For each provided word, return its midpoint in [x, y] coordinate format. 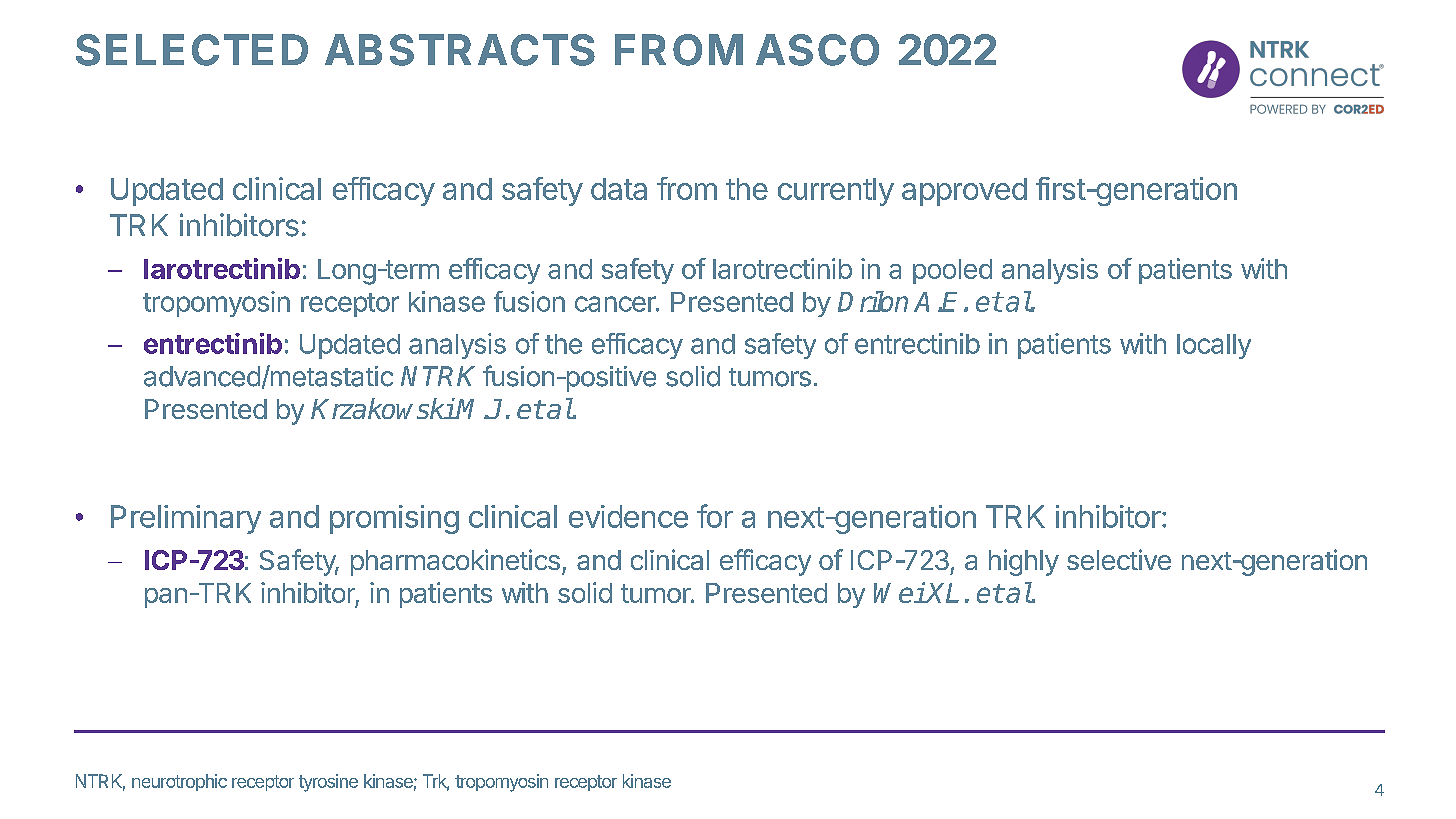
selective [1119, 559]
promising [394, 519]
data [619, 189]
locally [1214, 346]
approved [964, 192]
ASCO [817, 50]
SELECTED [192, 50]
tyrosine [328, 783]
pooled [952, 271]
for [715, 516]
